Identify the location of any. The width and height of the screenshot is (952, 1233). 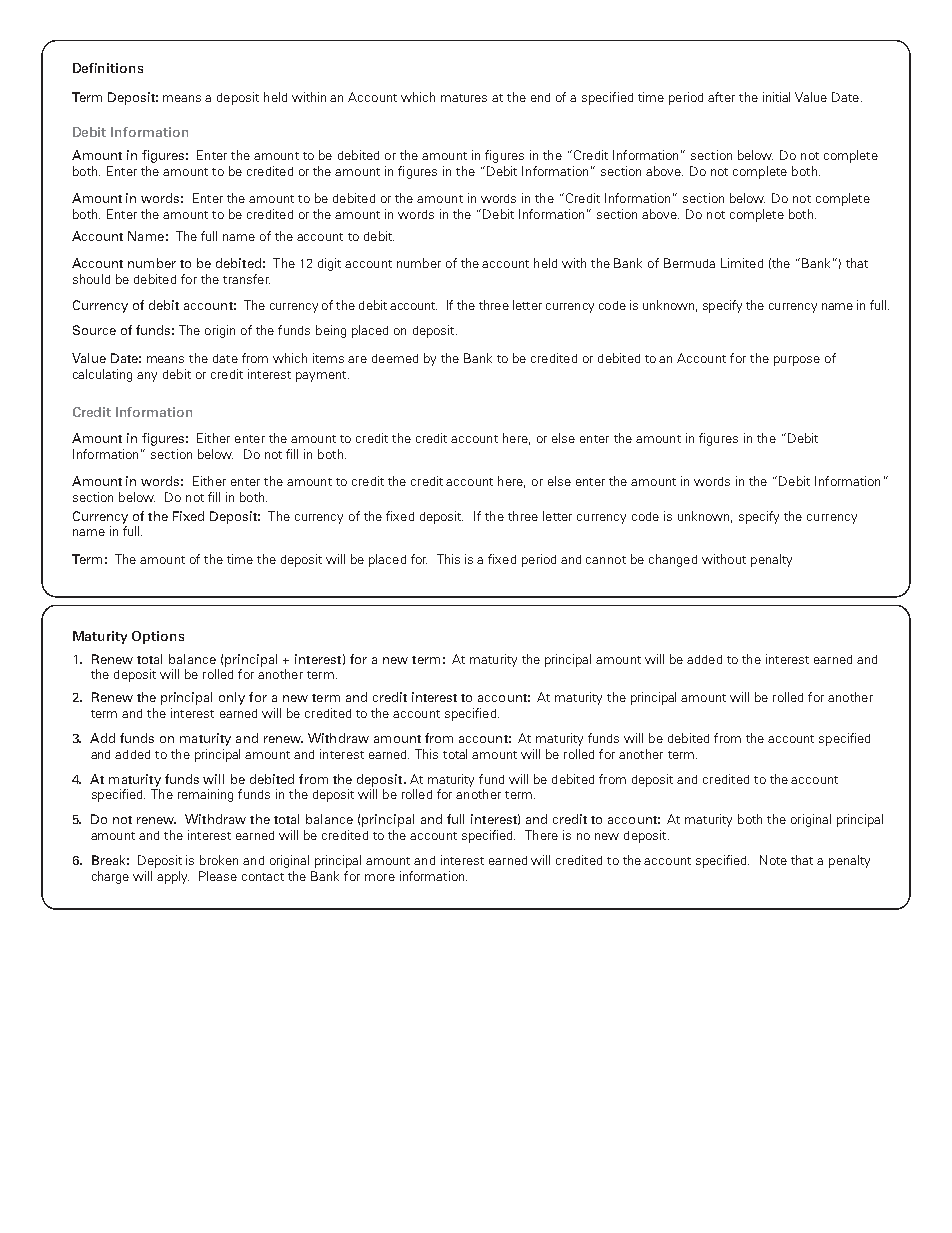
(147, 377).
